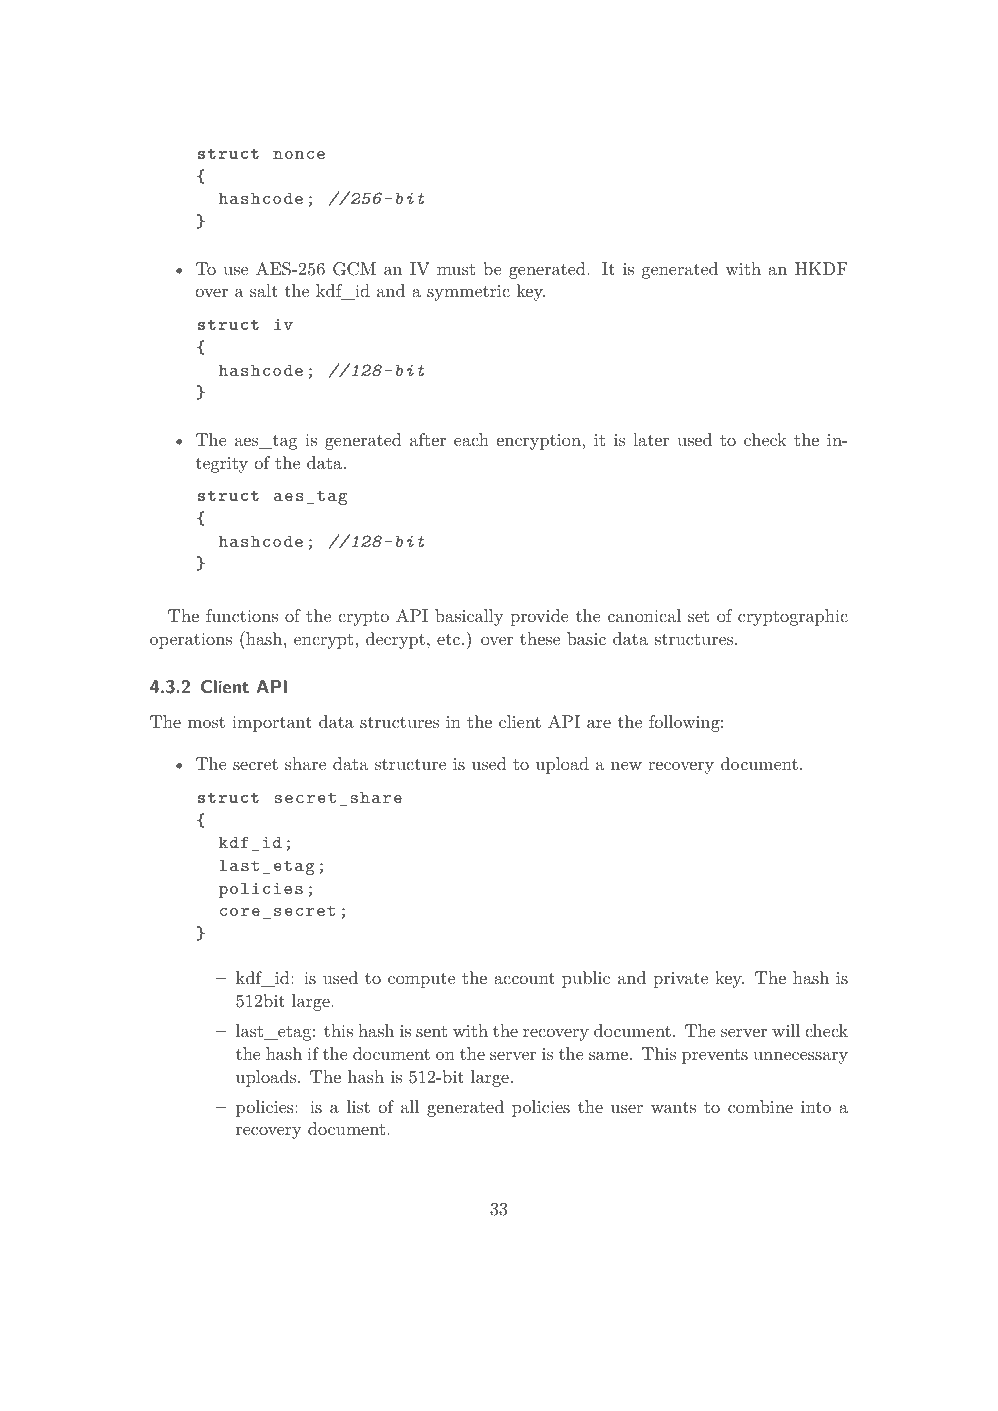  Describe the element at coordinates (242, 615) in the document. I see `functions` at that location.
